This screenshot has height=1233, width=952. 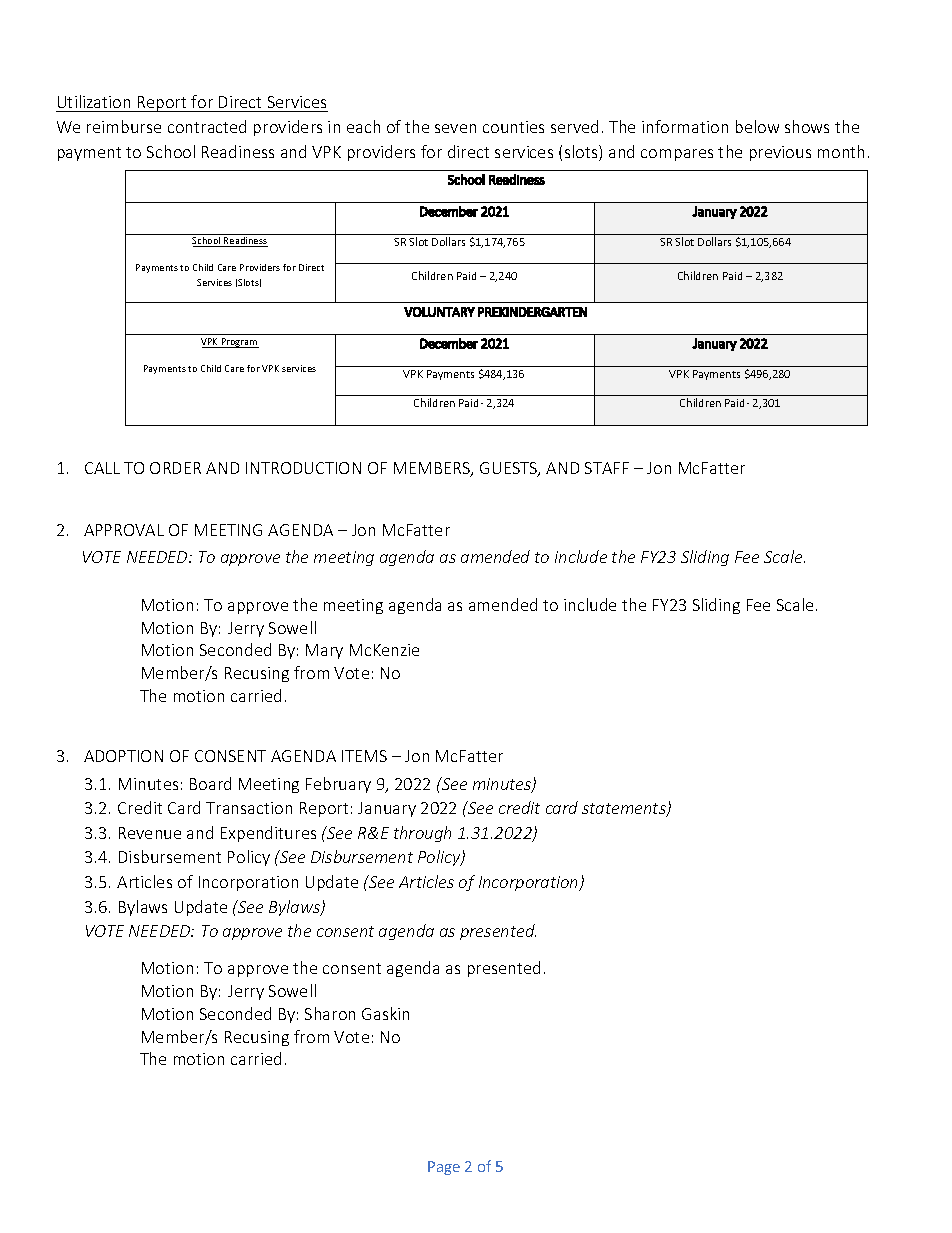 I want to click on below, so click(x=757, y=126).
